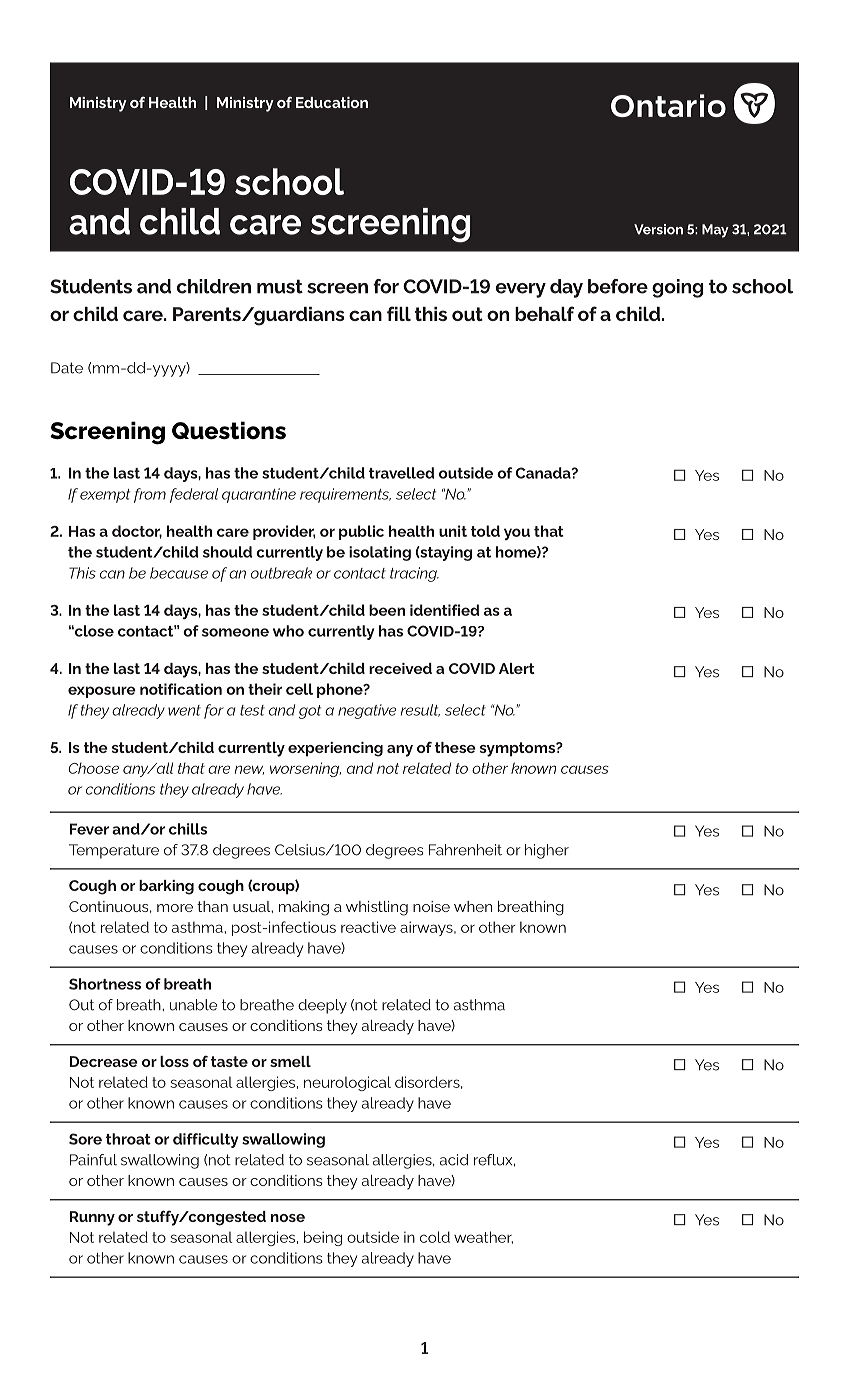  What do you see at coordinates (150, 495) in the image?
I see `from` at bounding box center [150, 495].
